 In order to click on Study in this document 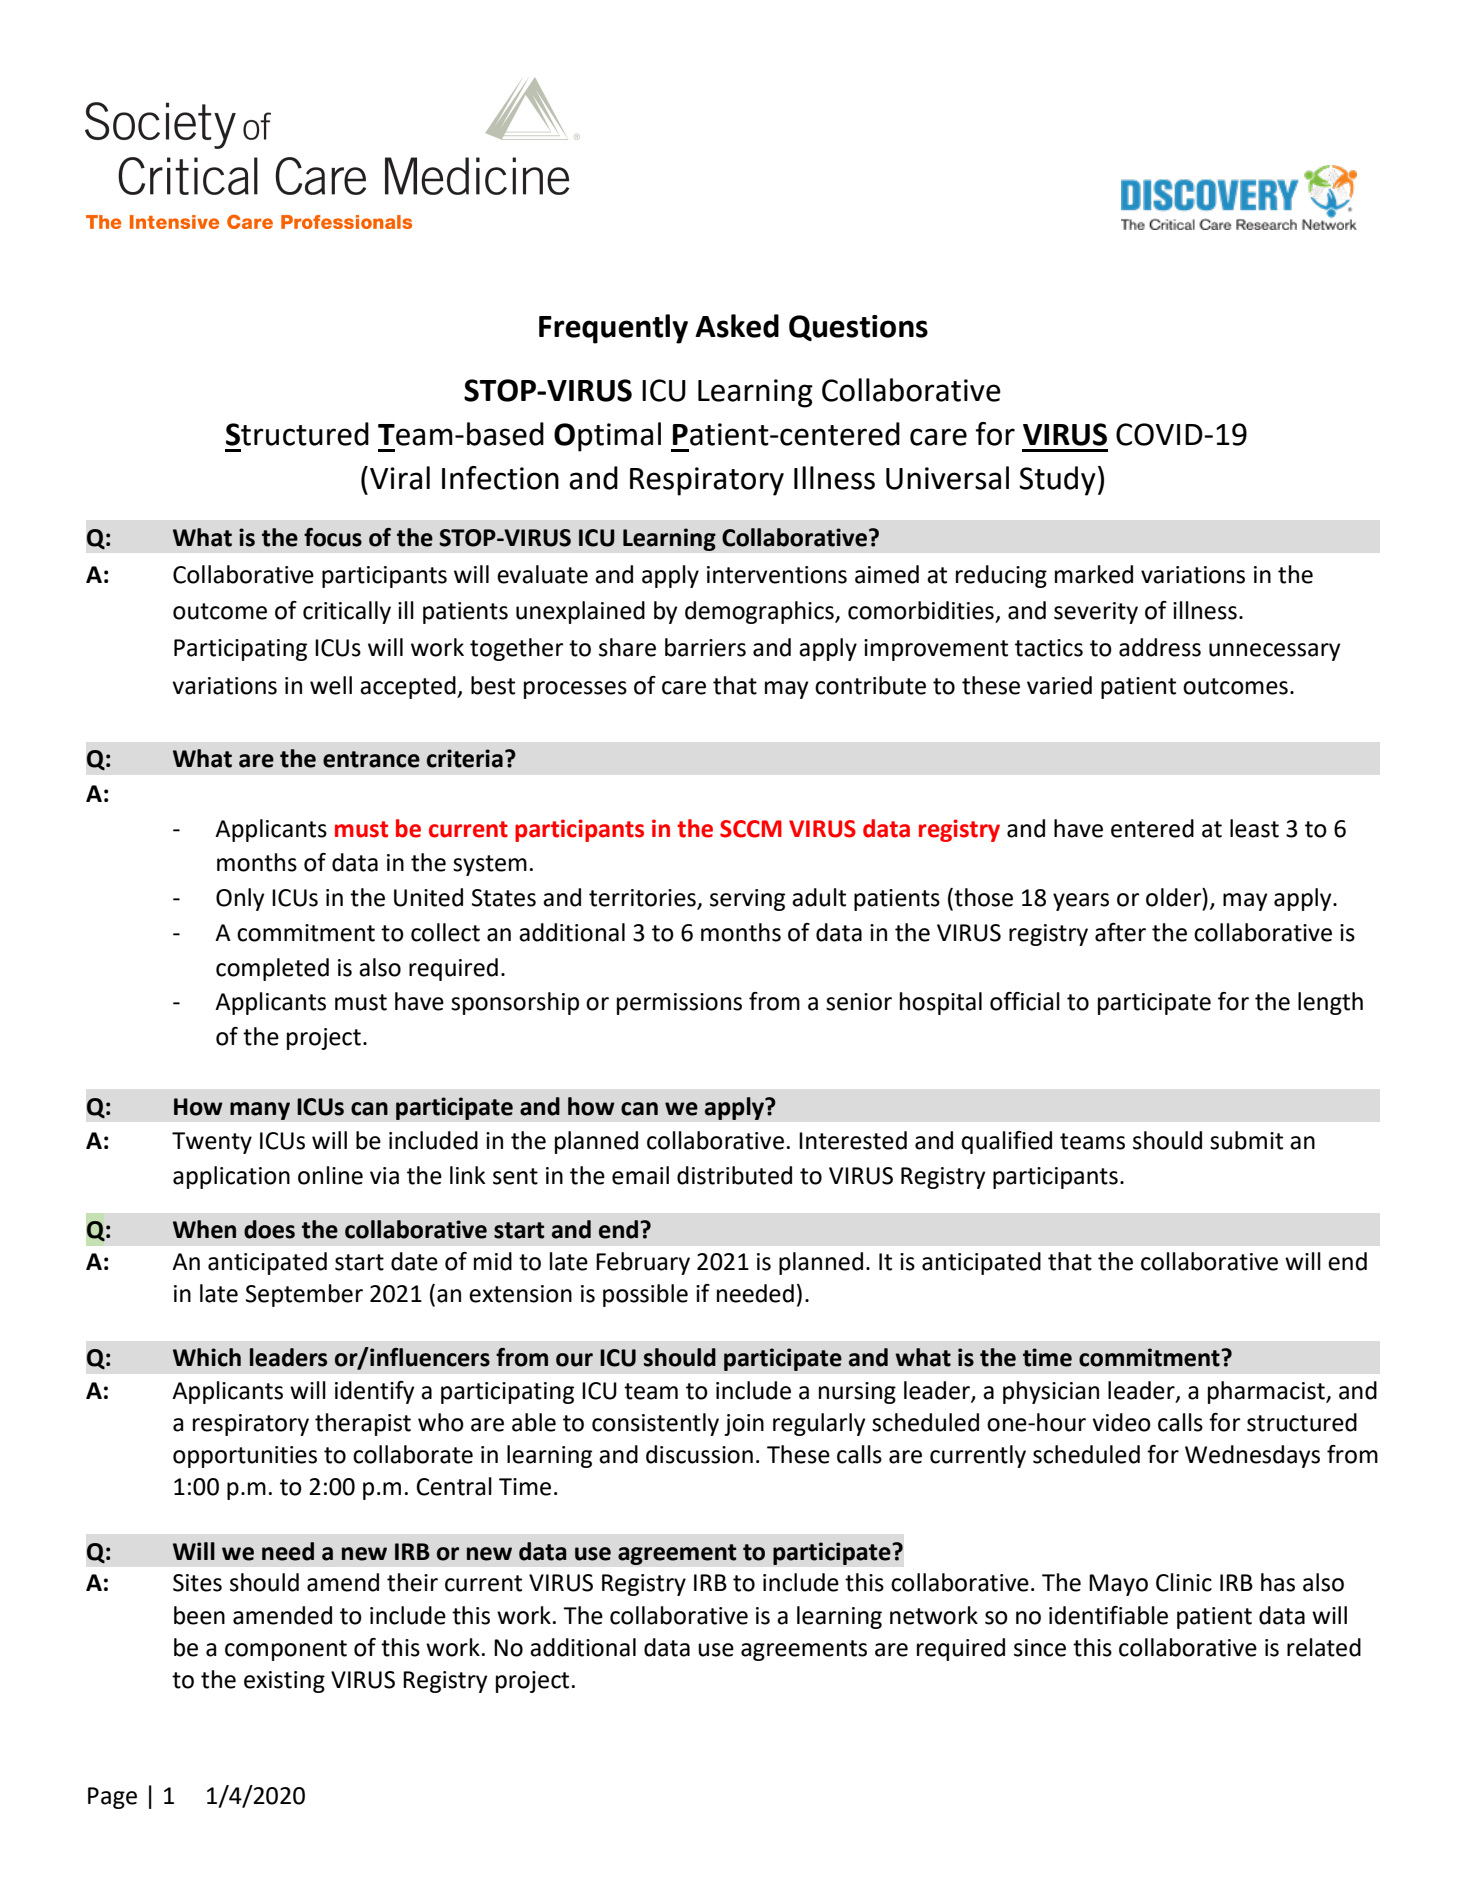, I will do `click(1057, 481)`.
